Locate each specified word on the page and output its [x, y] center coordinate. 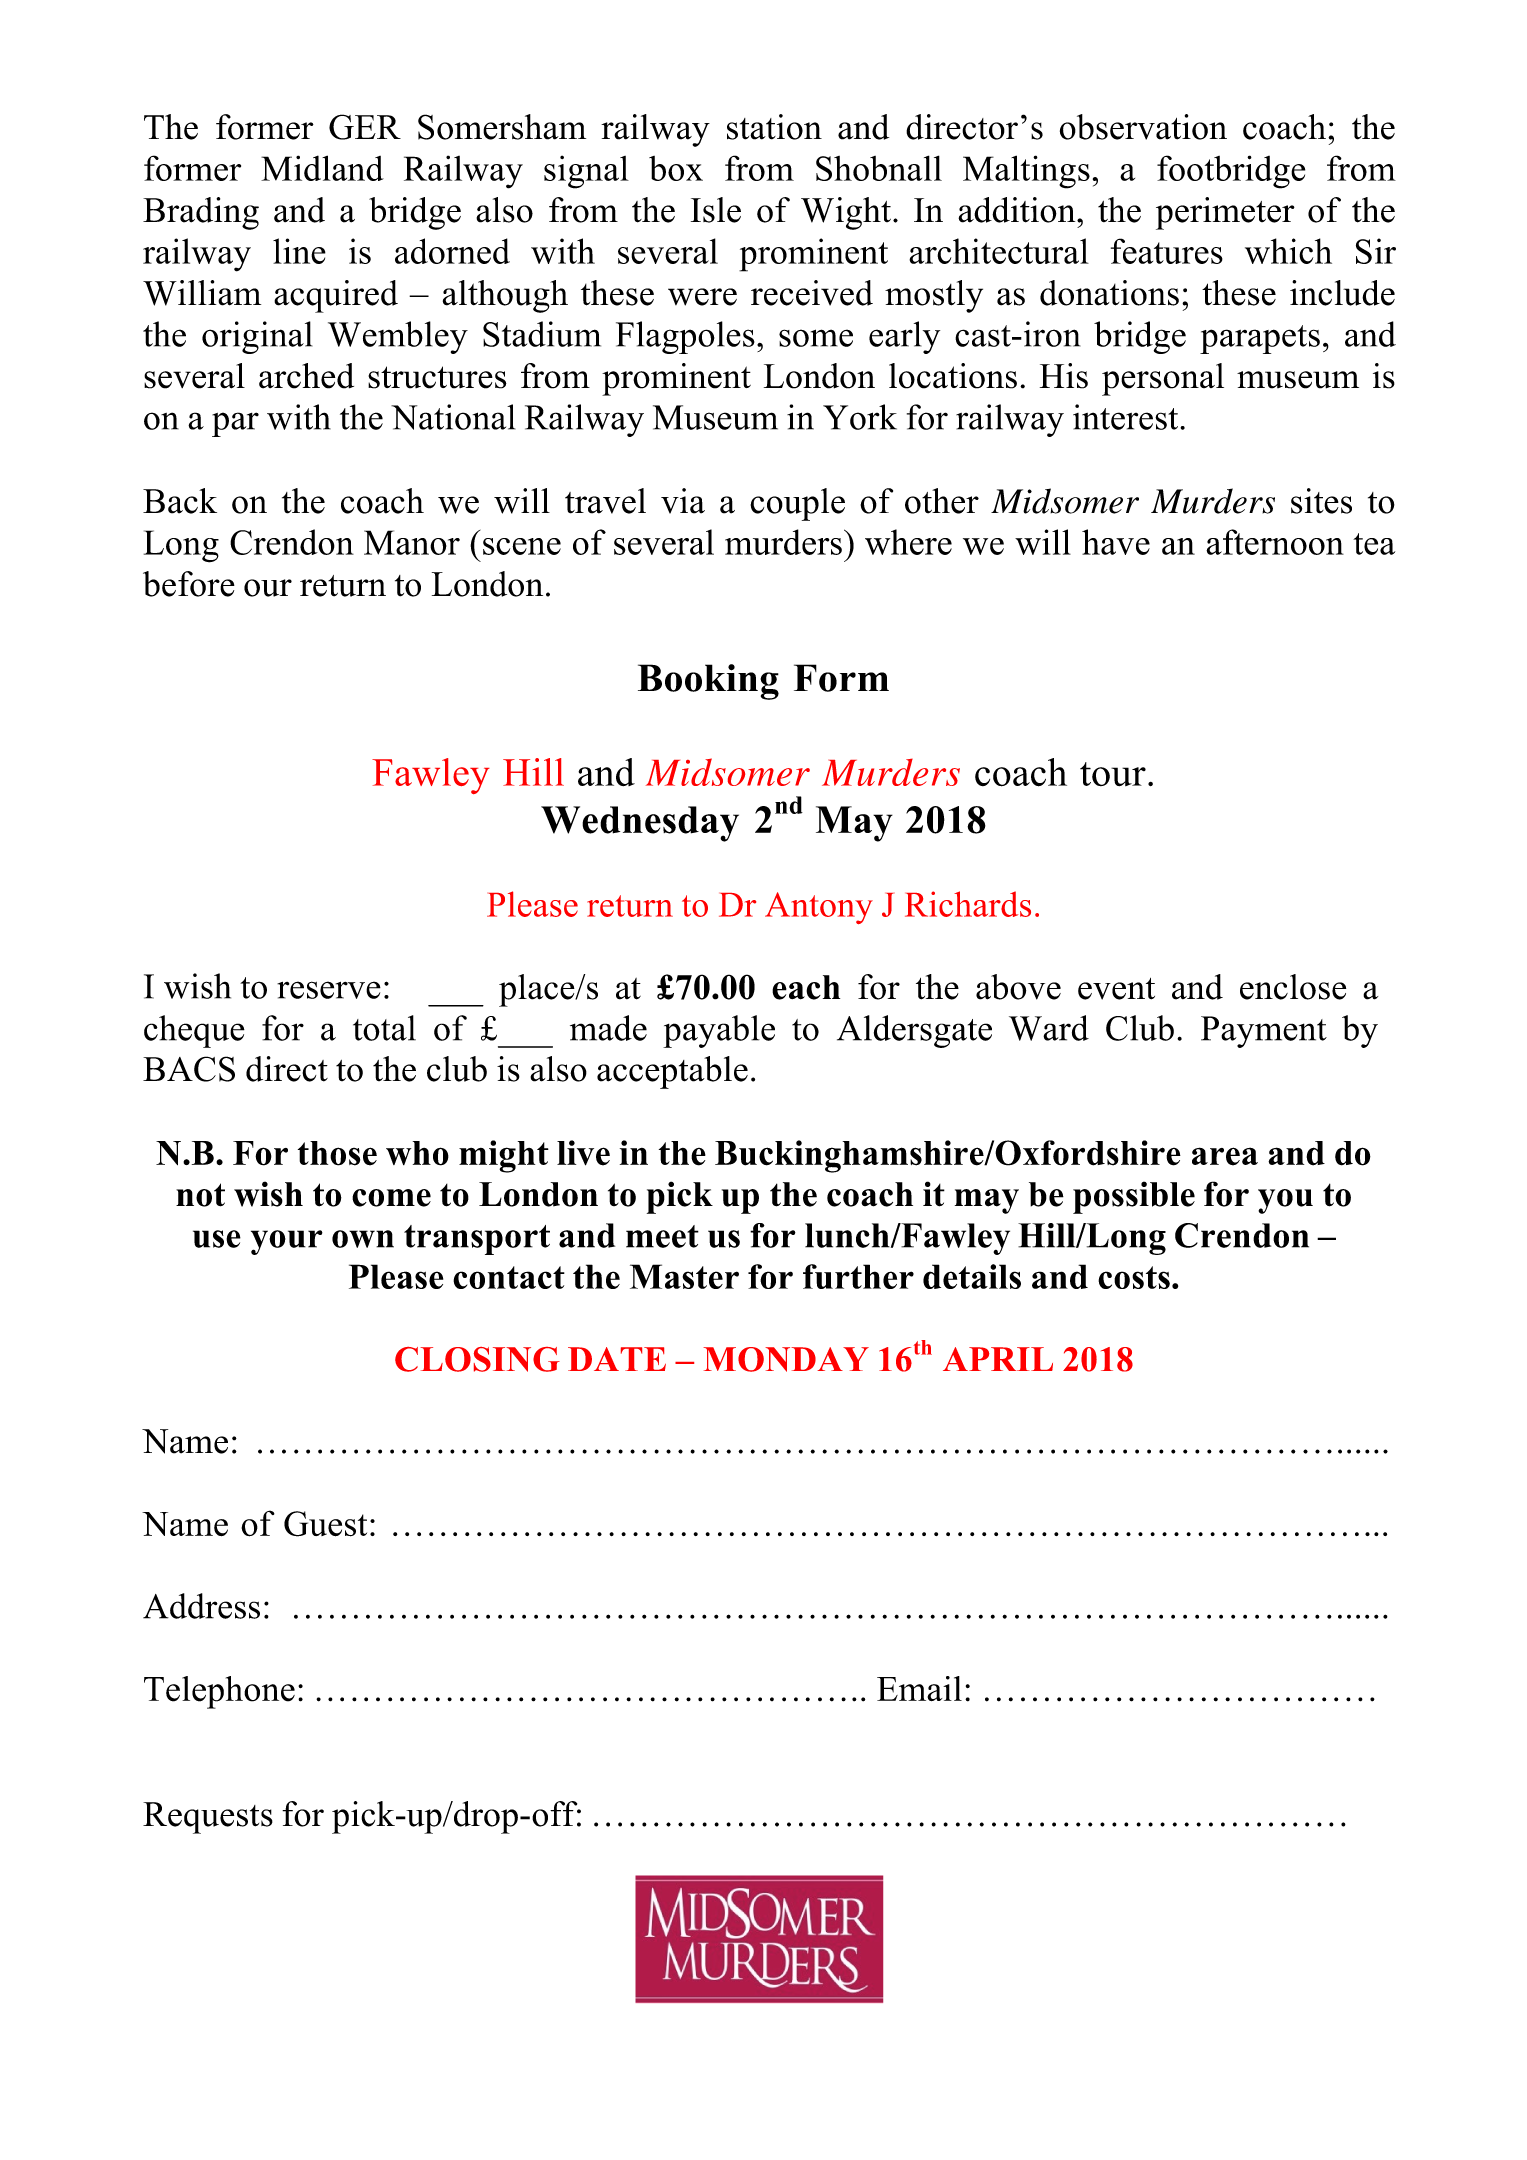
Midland [322, 168]
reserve [329, 990]
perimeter [1225, 213]
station [774, 127]
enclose [1293, 987]
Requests [208, 1818]
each [806, 987]
